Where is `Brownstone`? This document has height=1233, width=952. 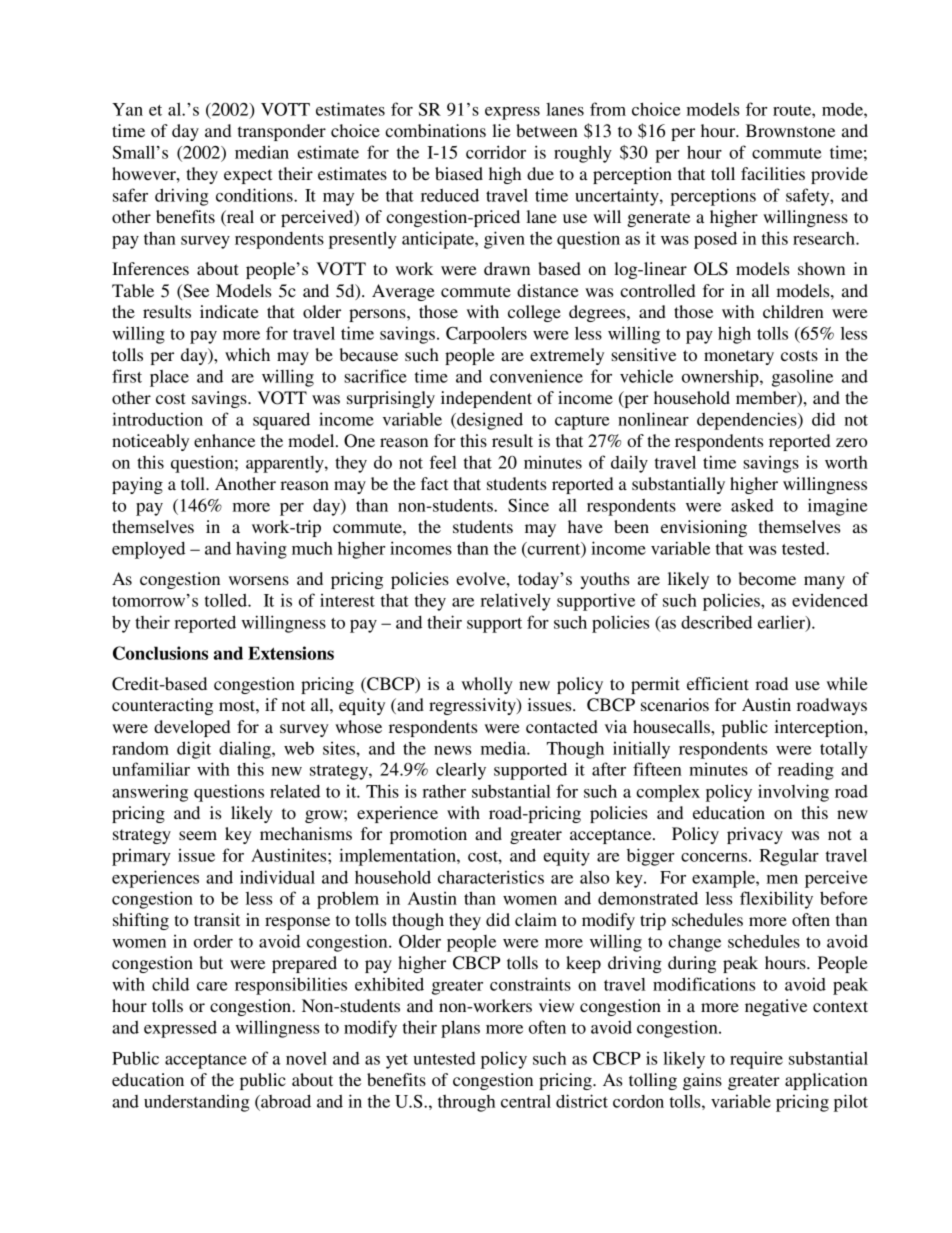
Brownstone is located at coordinates (790, 130).
